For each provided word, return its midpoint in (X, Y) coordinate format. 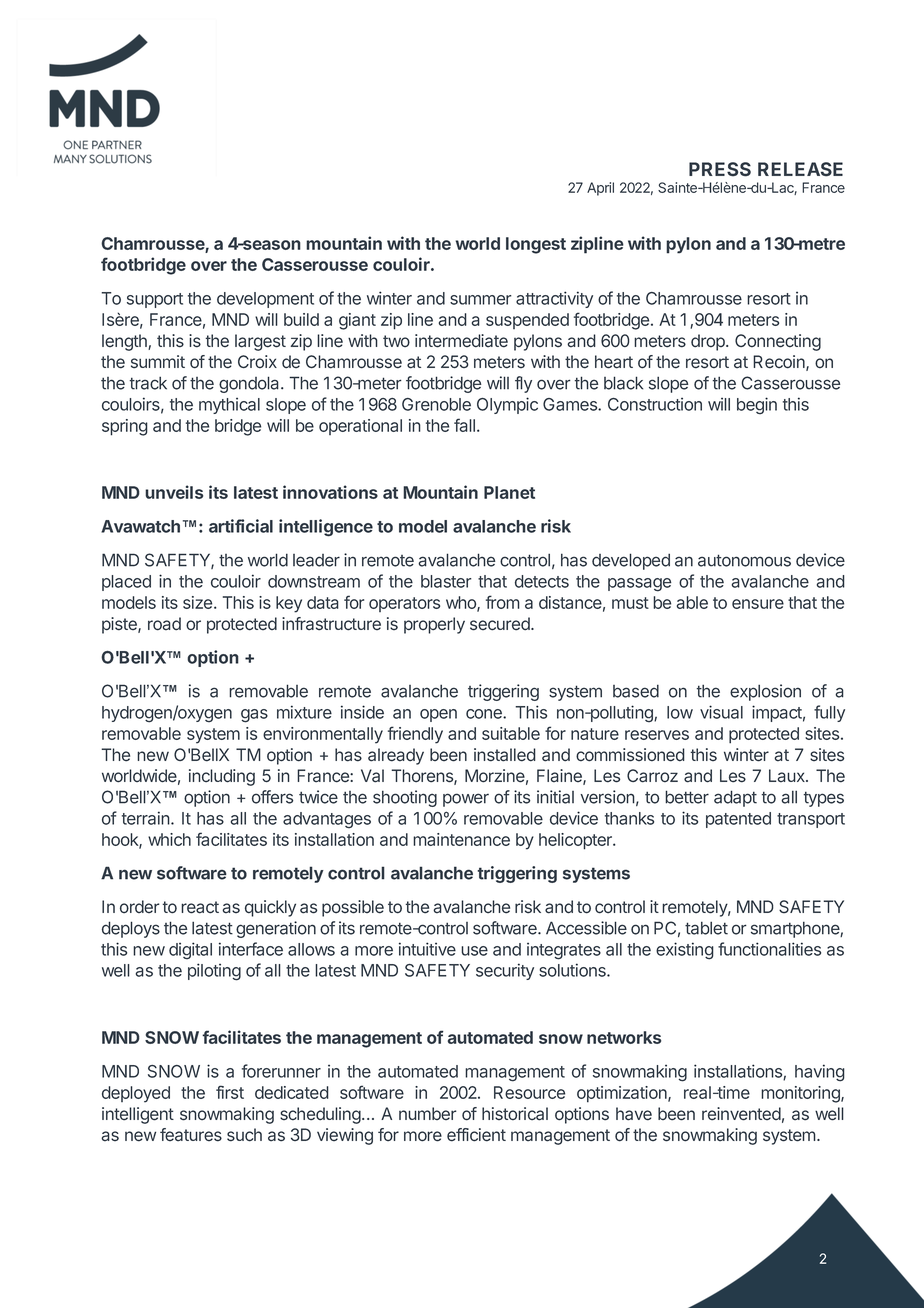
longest (536, 245)
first (230, 1092)
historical (515, 1114)
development (265, 300)
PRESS (720, 169)
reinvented (741, 1114)
